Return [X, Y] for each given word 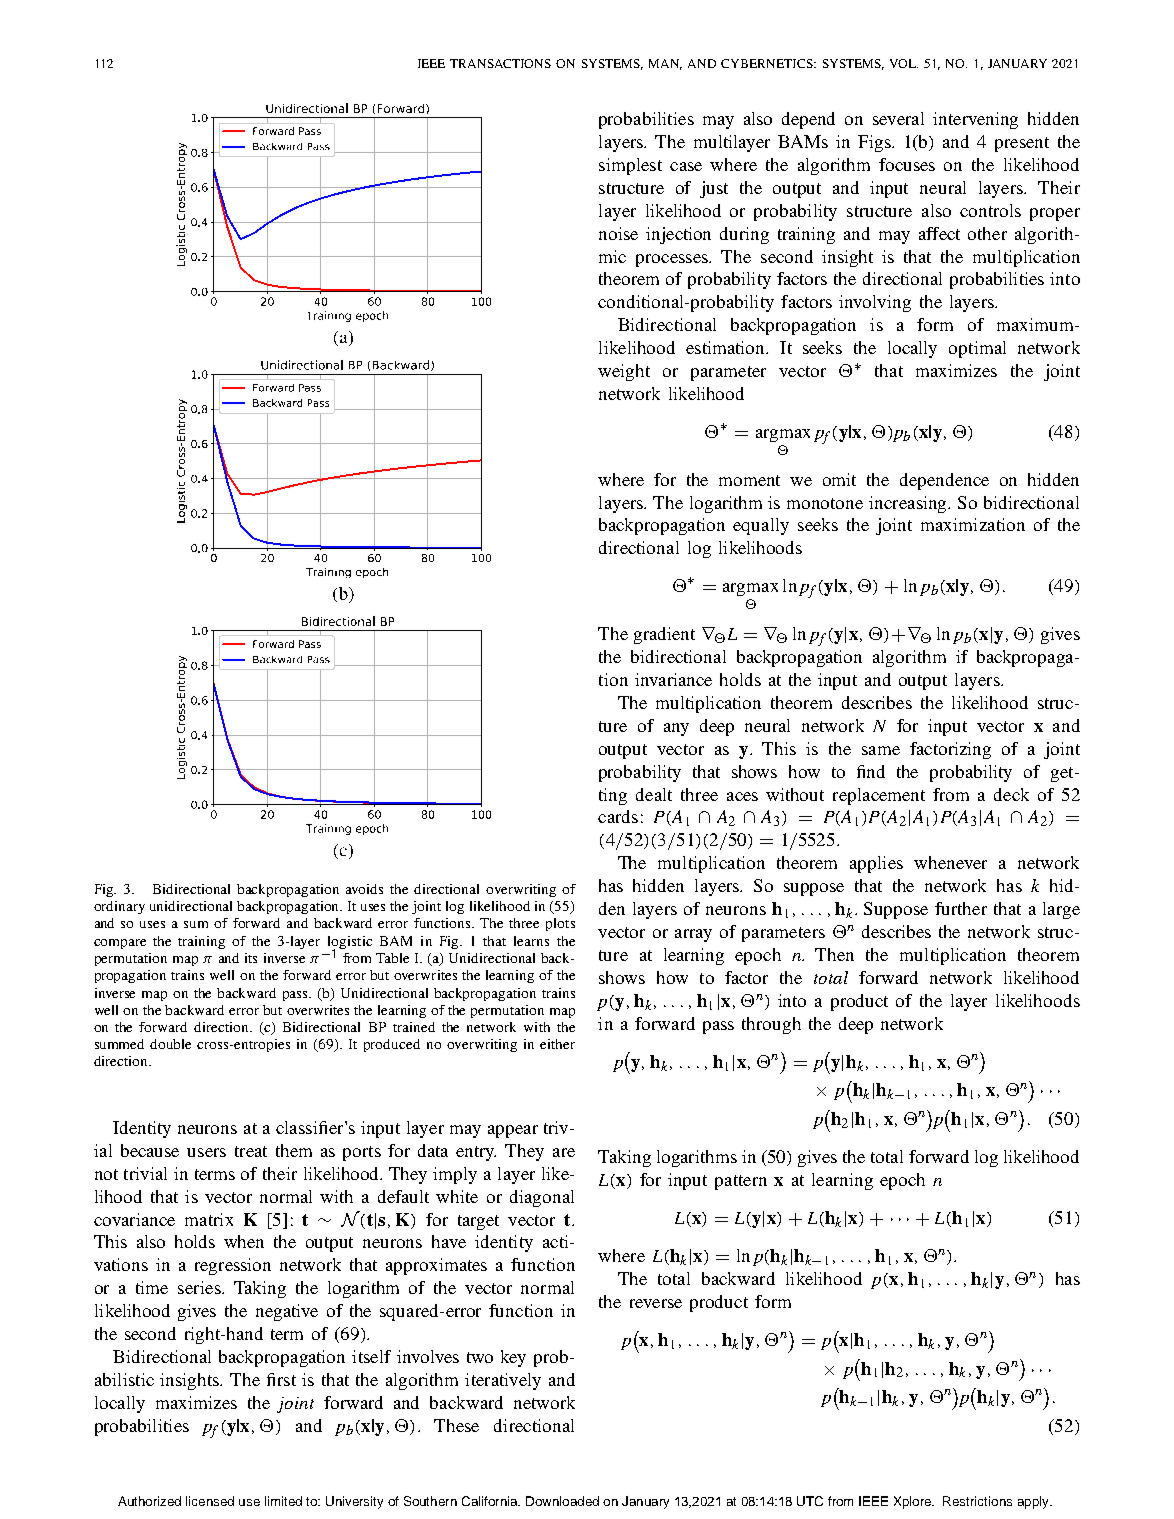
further [961, 908]
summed [119, 1044]
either [557, 1044]
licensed [210, 1501]
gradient [664, 635]
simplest [630, 166]
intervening [975, 120]
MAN [665, 64]
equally [761, 526]
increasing [909, 504]
